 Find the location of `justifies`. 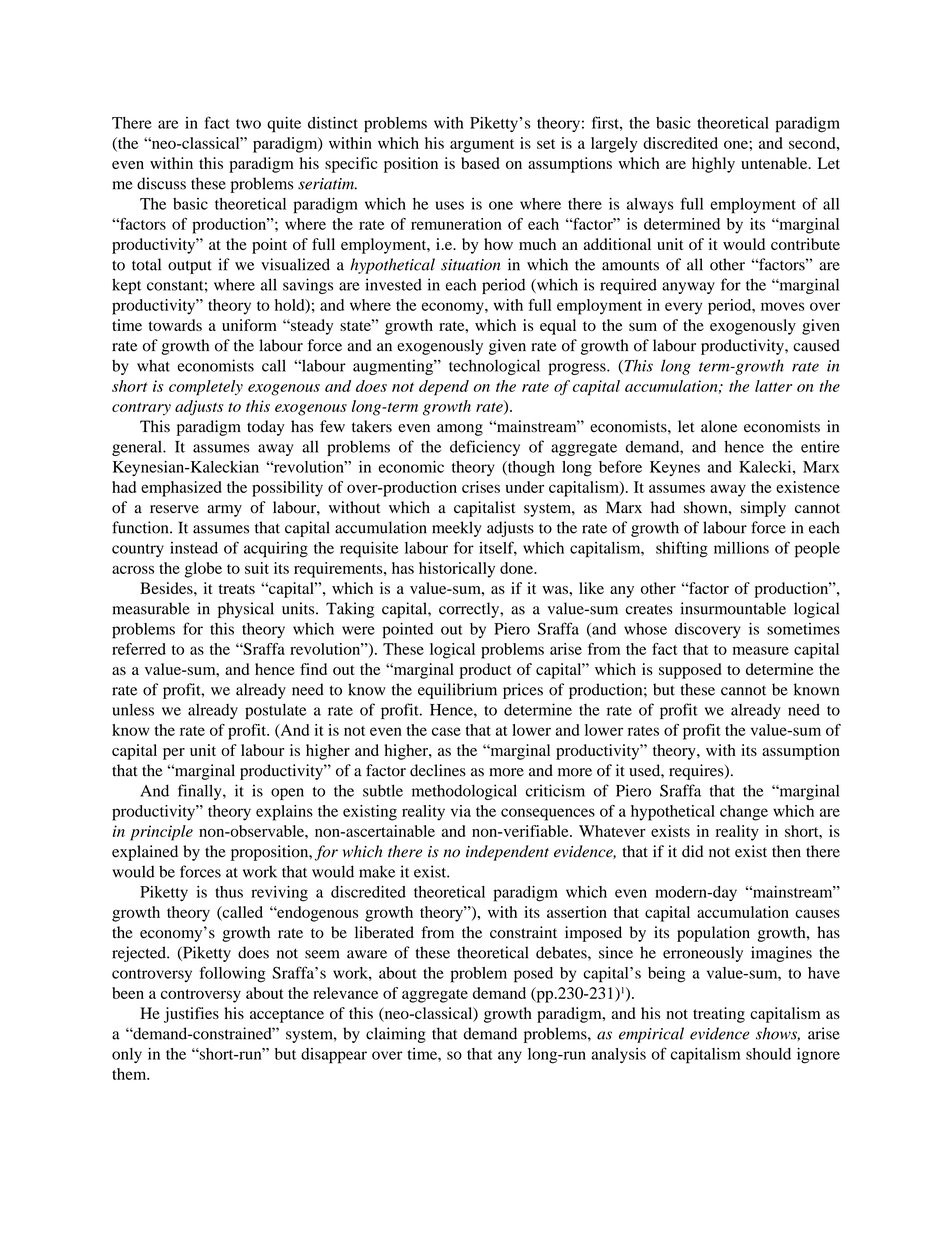

justifies is located at coordinates (191, 1015).
